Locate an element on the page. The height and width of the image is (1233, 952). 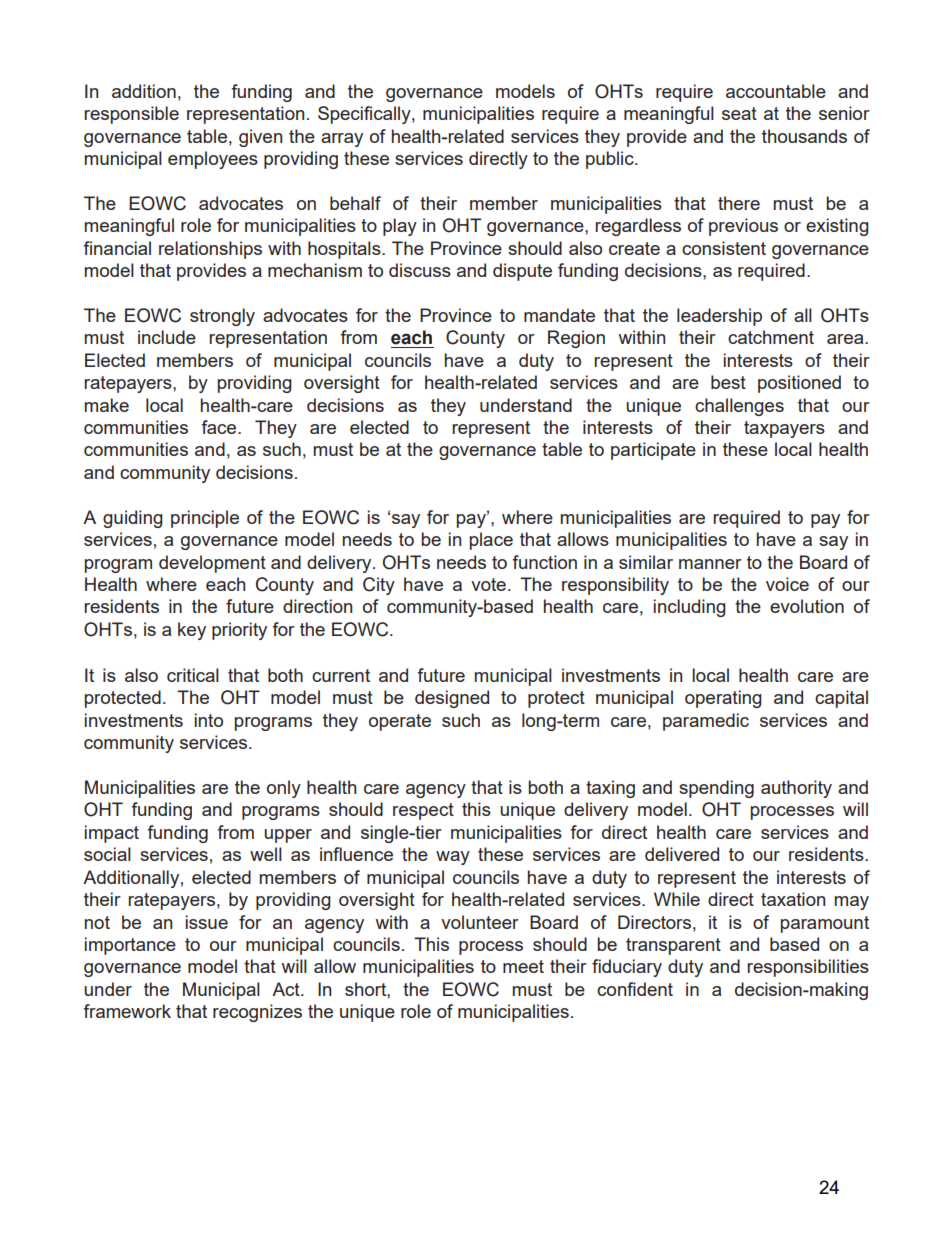
respect is located at coordinates (423, 811).
